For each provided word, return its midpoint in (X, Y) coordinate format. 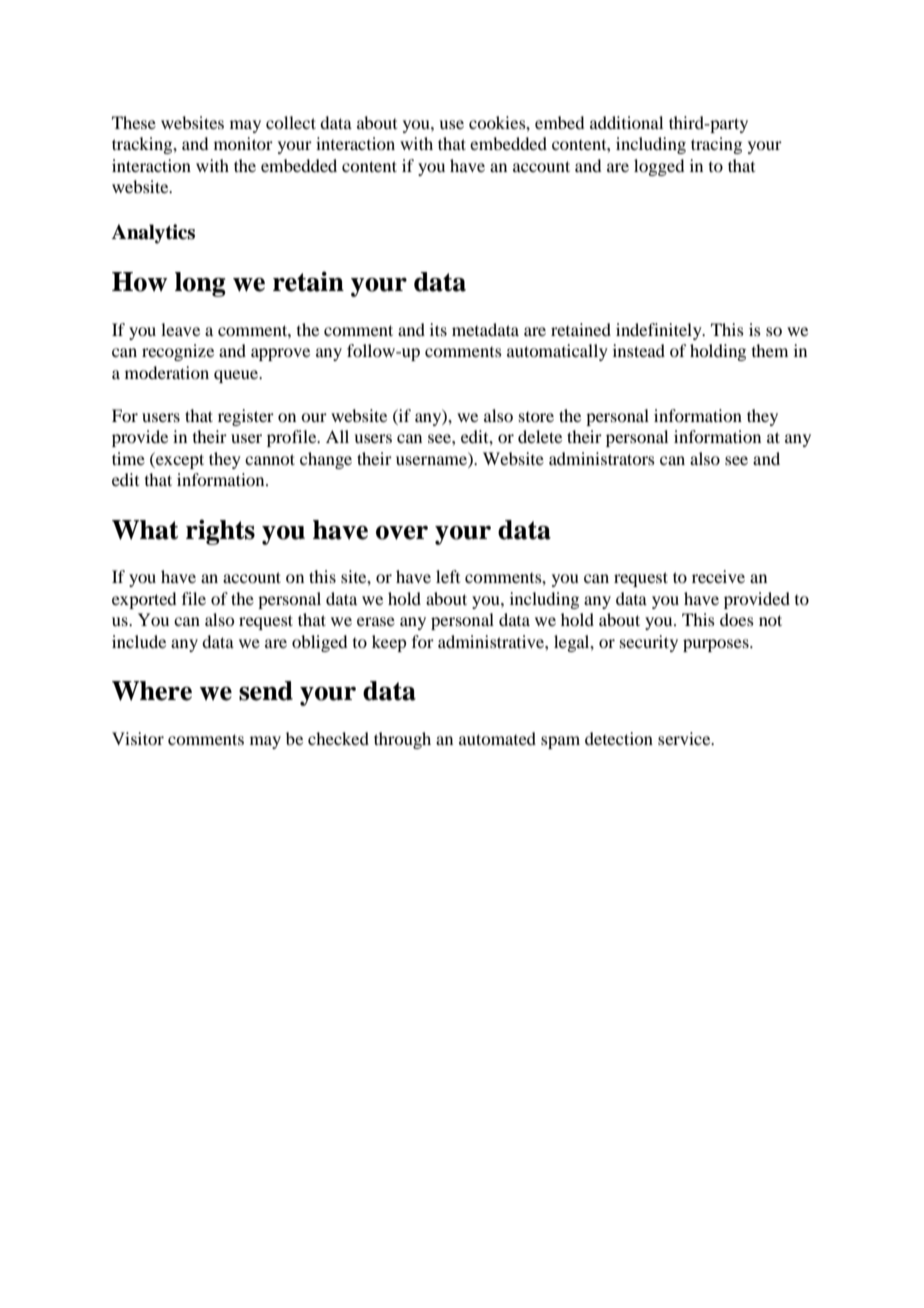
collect (291, 122)
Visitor (138, 738)
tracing (716, 145)
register (246, 417)
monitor (243, 143)
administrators (602, 458)
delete (540, 436)
